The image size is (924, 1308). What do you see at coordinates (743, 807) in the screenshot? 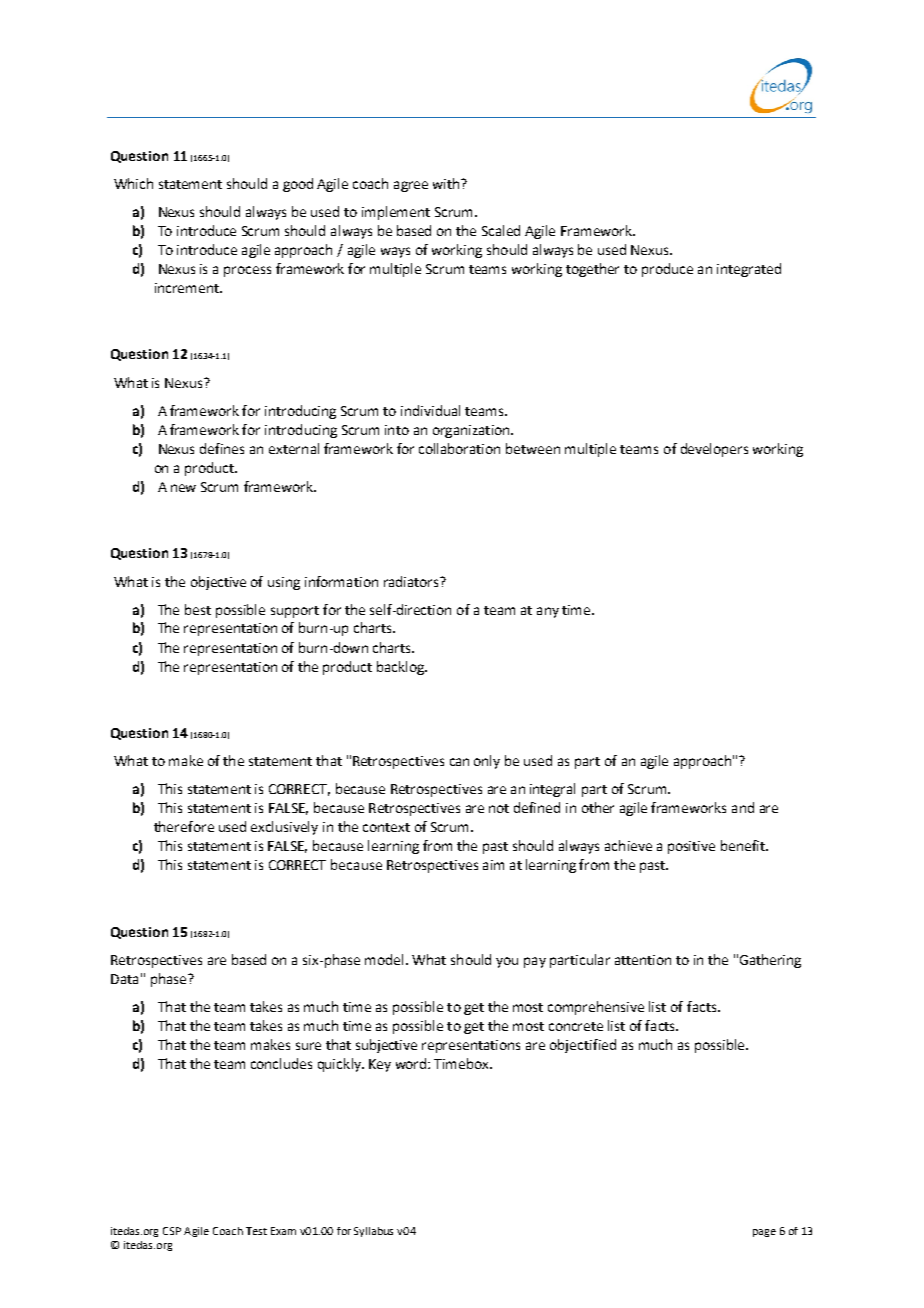
I see `and` at bounding box center [743, 807].
